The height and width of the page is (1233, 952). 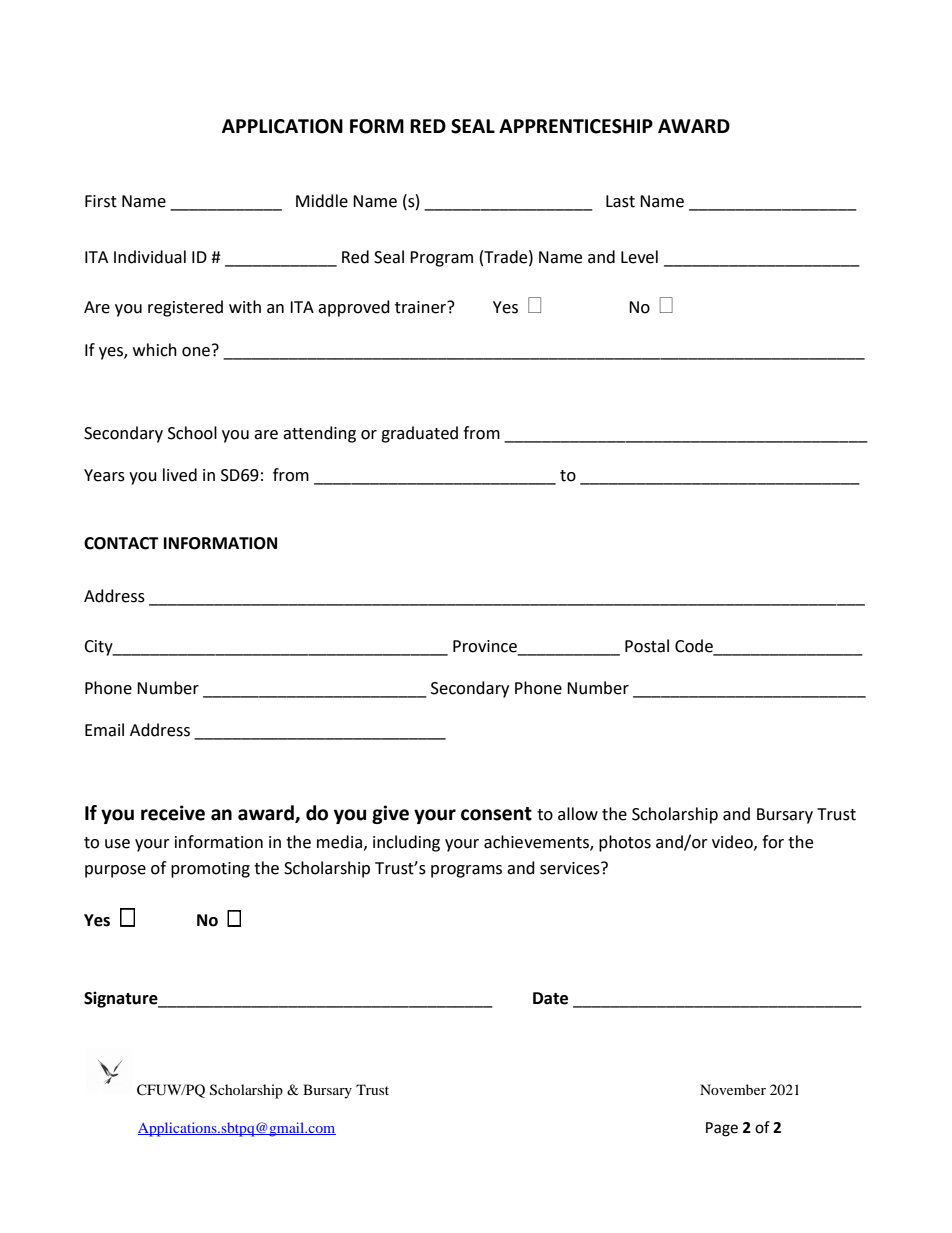 What do you see at coordinates (647, 646) in the page?
I see `Postal` at bounding box center [647, 646].
